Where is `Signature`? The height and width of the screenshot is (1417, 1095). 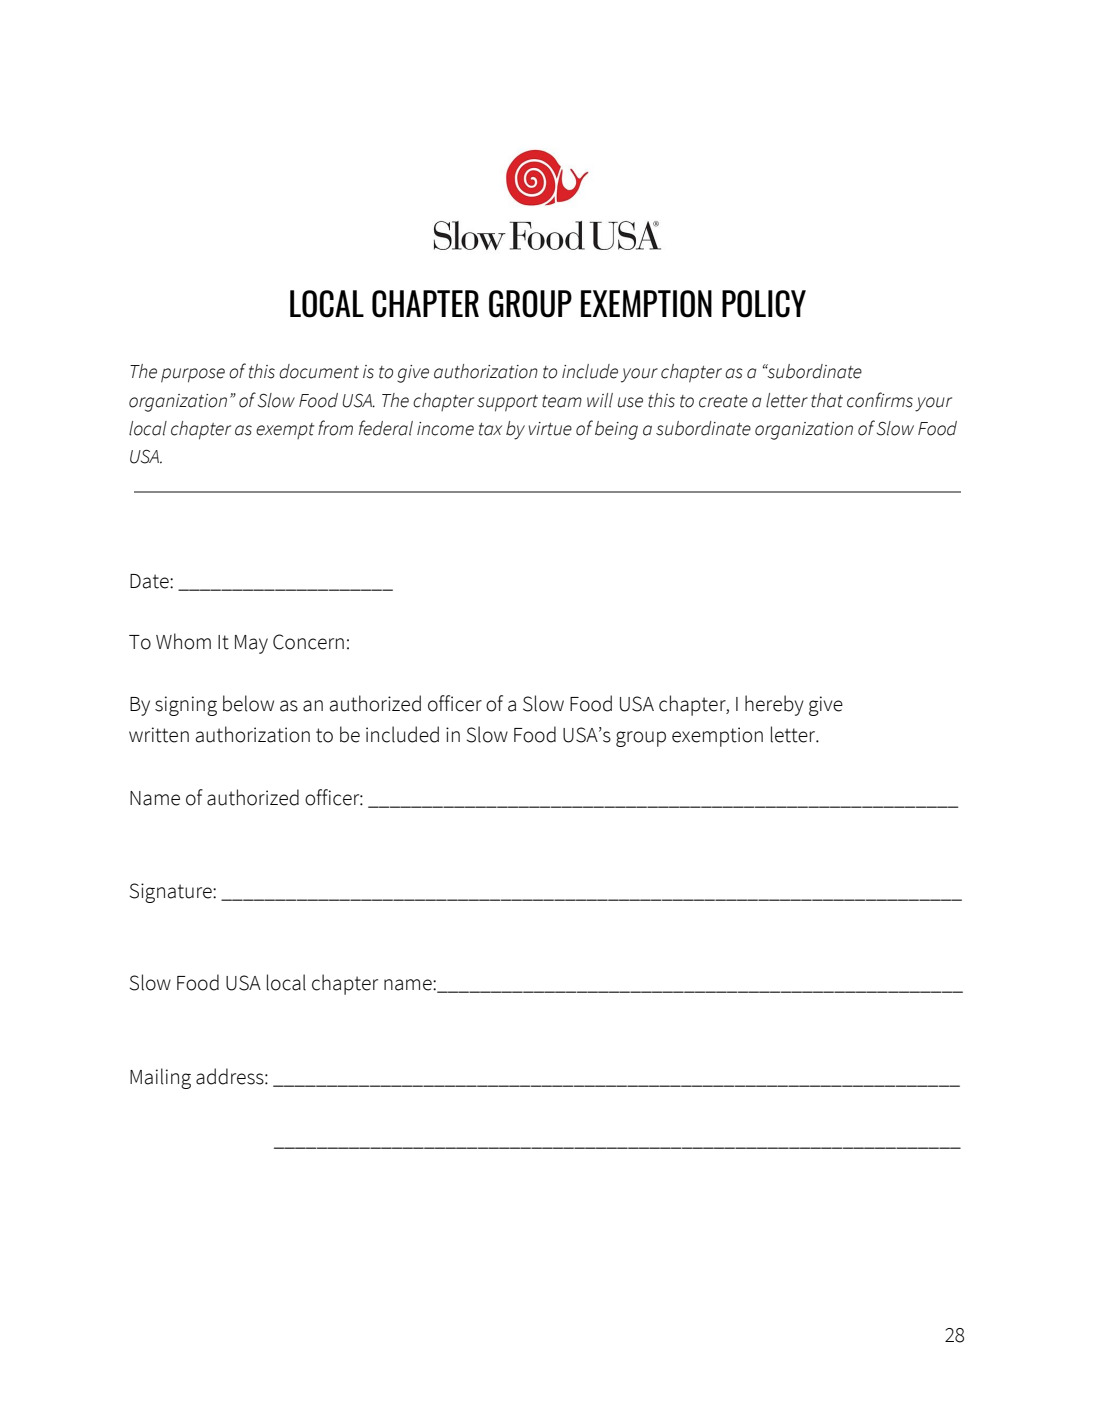 Signature is located at coordinates (172, 893).
